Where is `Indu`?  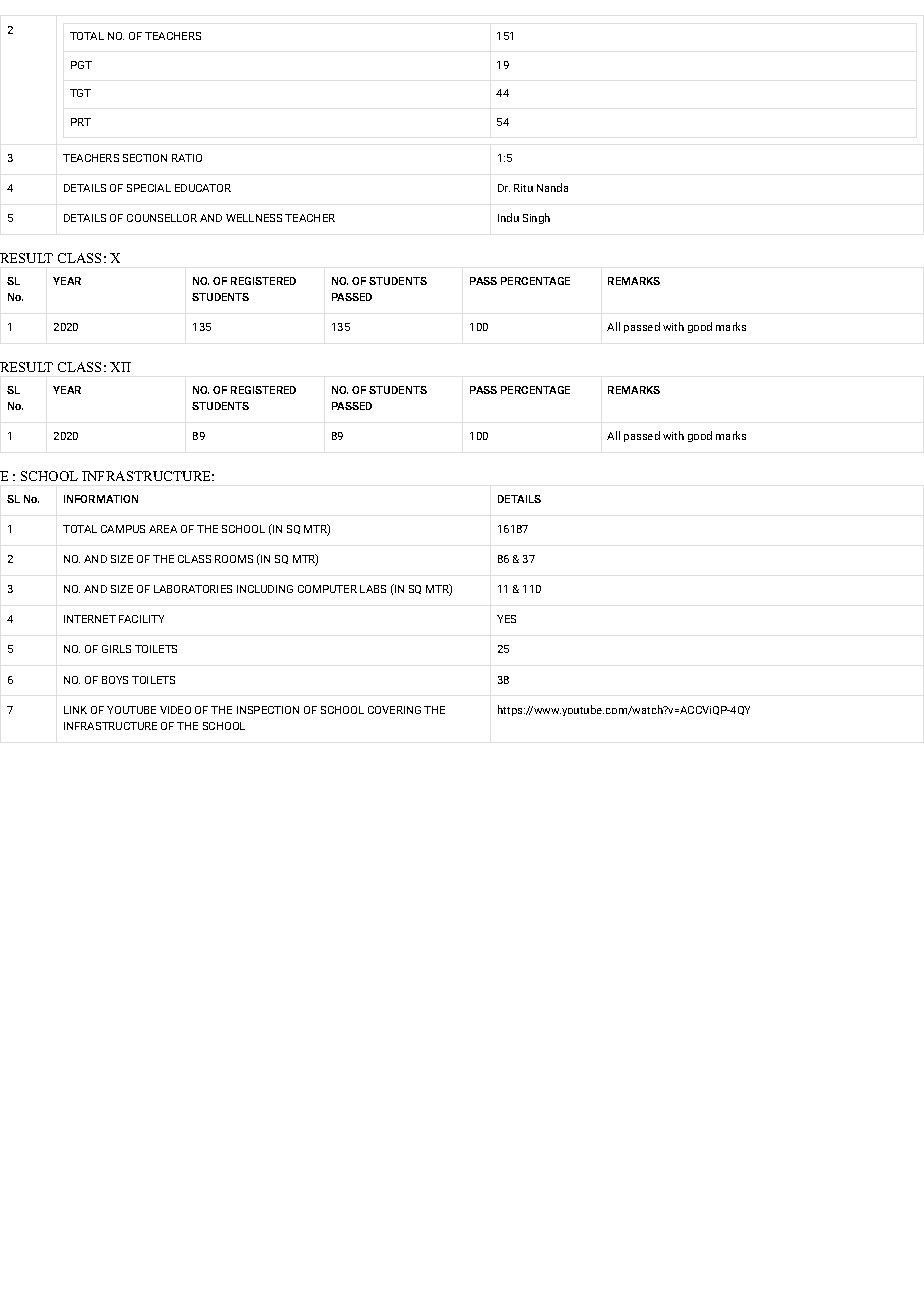 Indu is located at coordinates (508, 217).
